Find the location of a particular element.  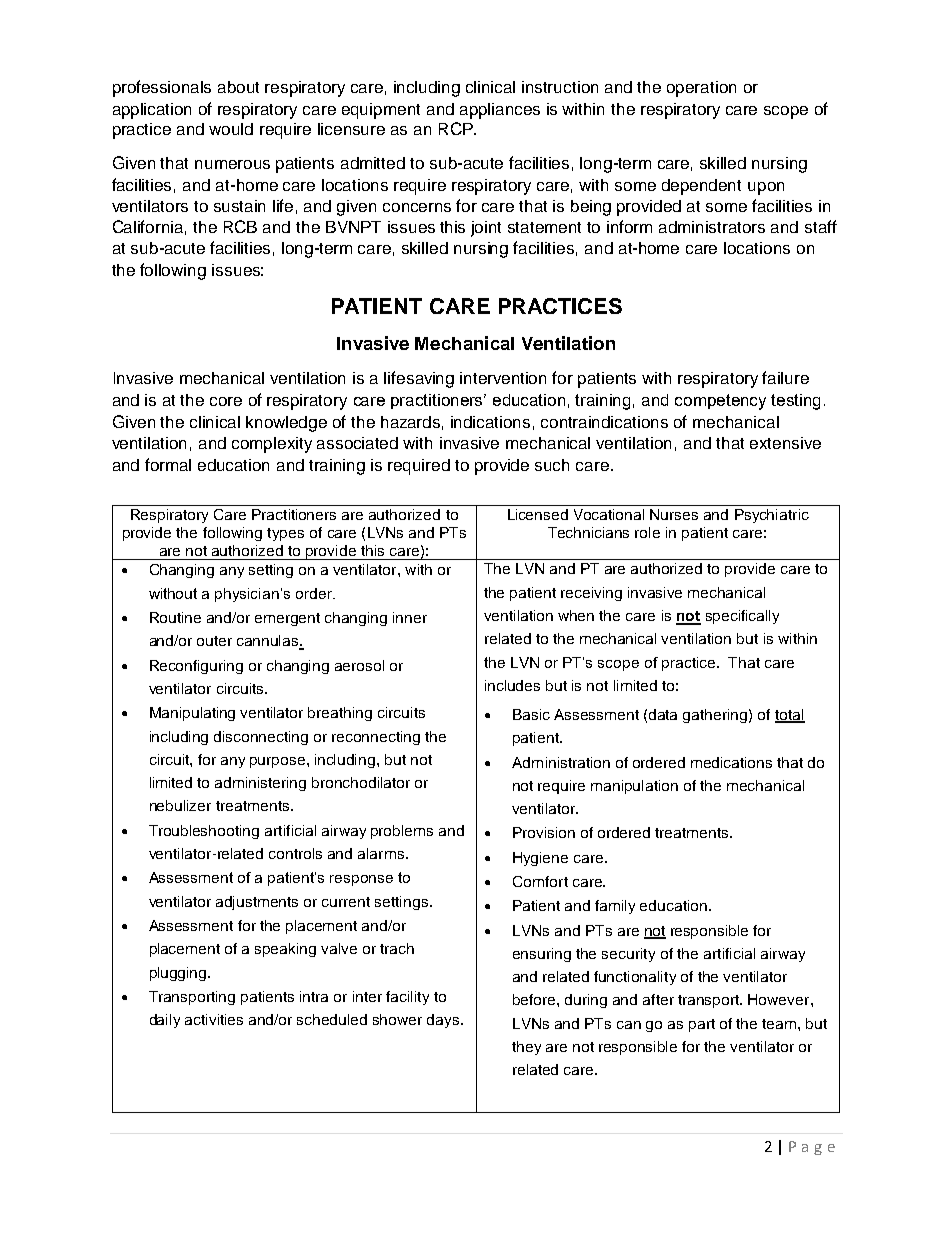

appliances is located at coordinates (500, 111).
